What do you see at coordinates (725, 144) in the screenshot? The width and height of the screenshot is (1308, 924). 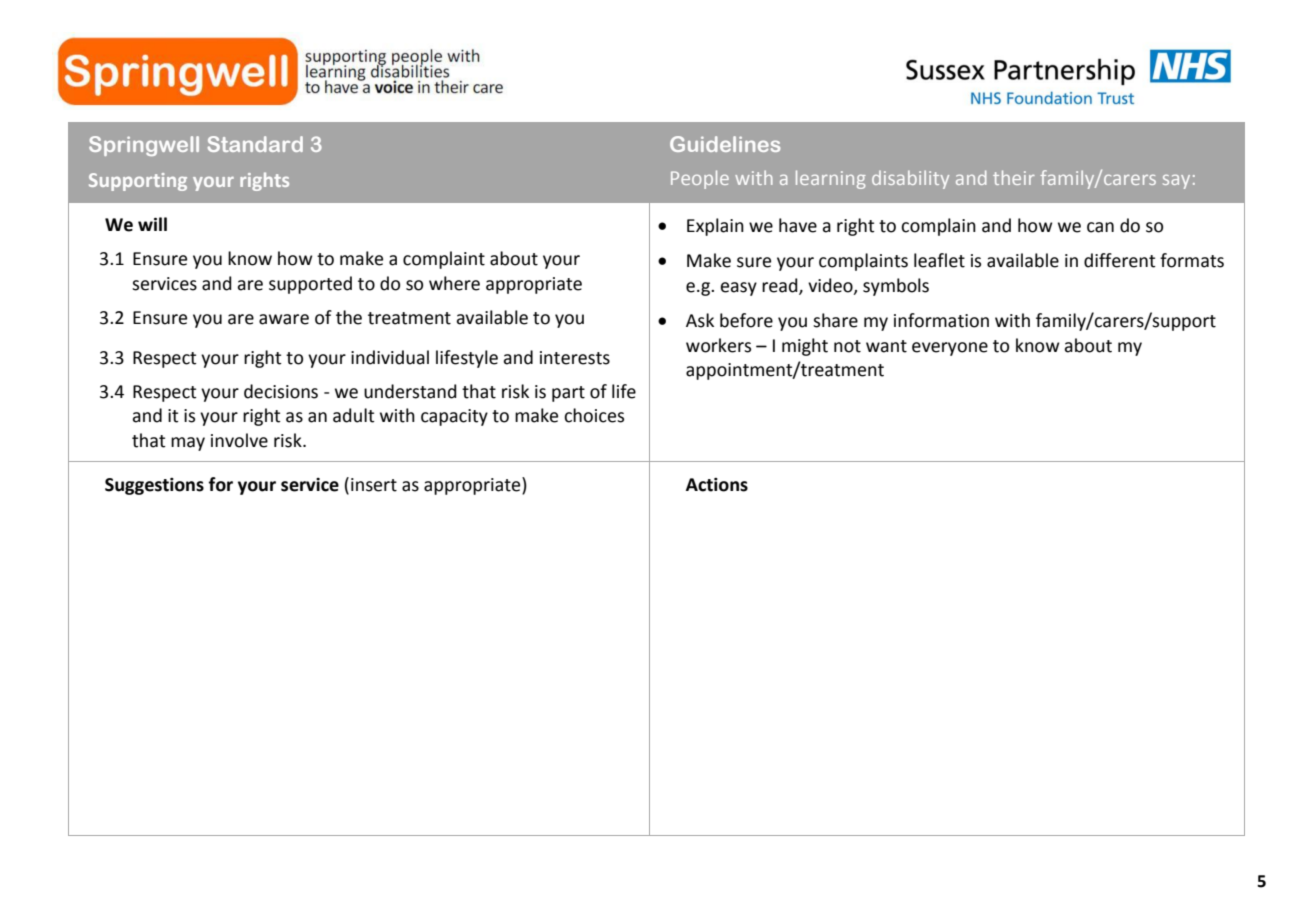 I see `Guidelines` at bounding box center [725, 144].
